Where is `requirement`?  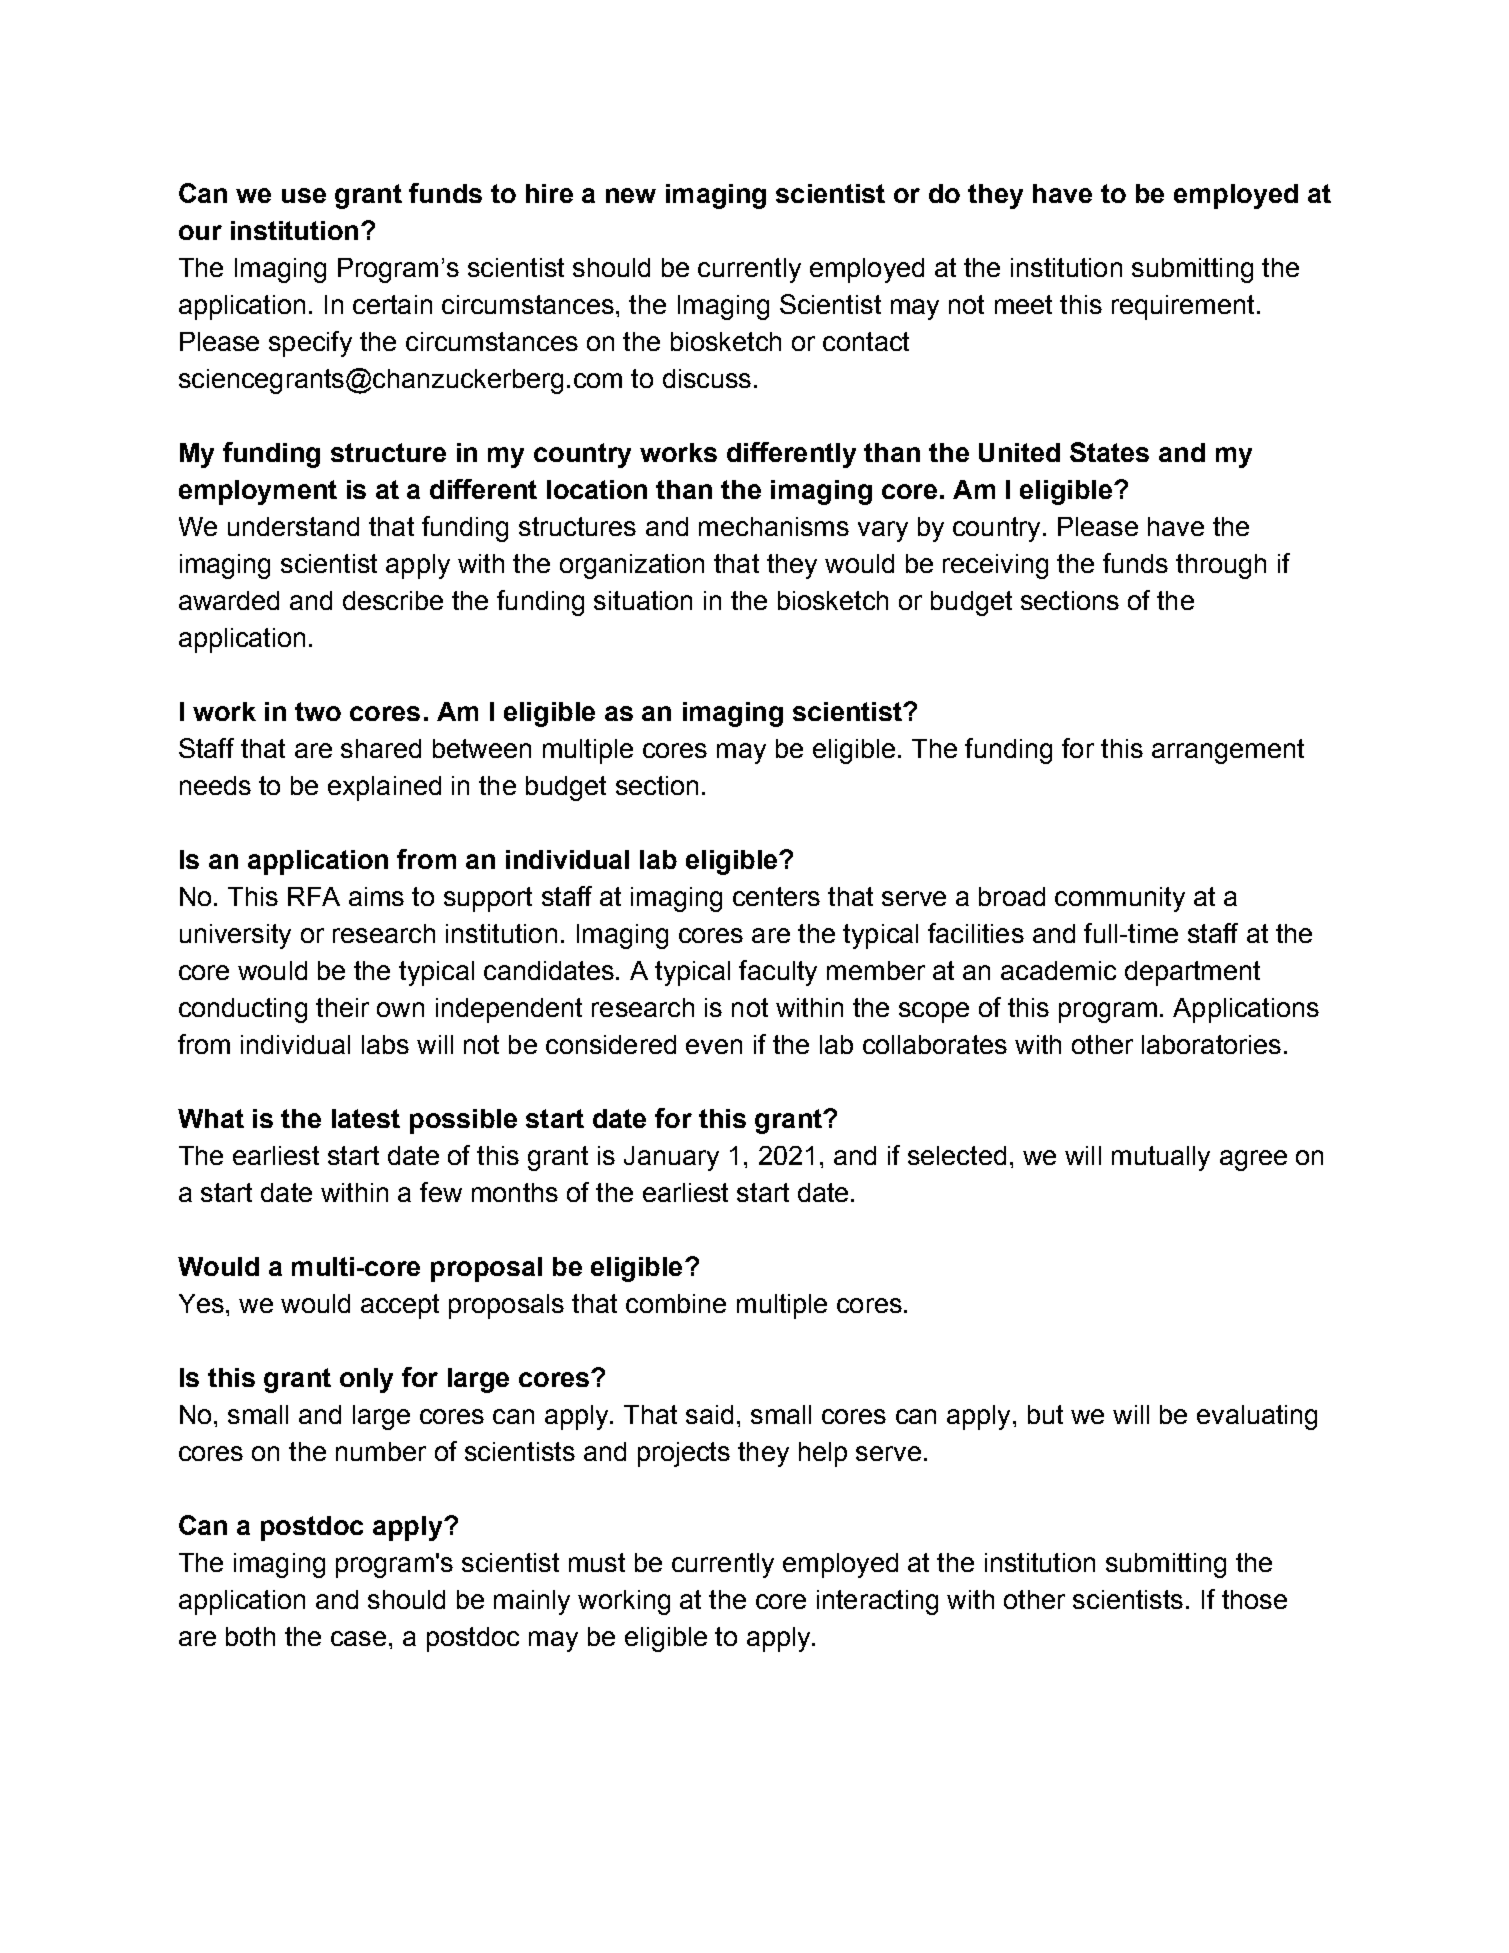 requirement is located at coordinates (1183, 307).
